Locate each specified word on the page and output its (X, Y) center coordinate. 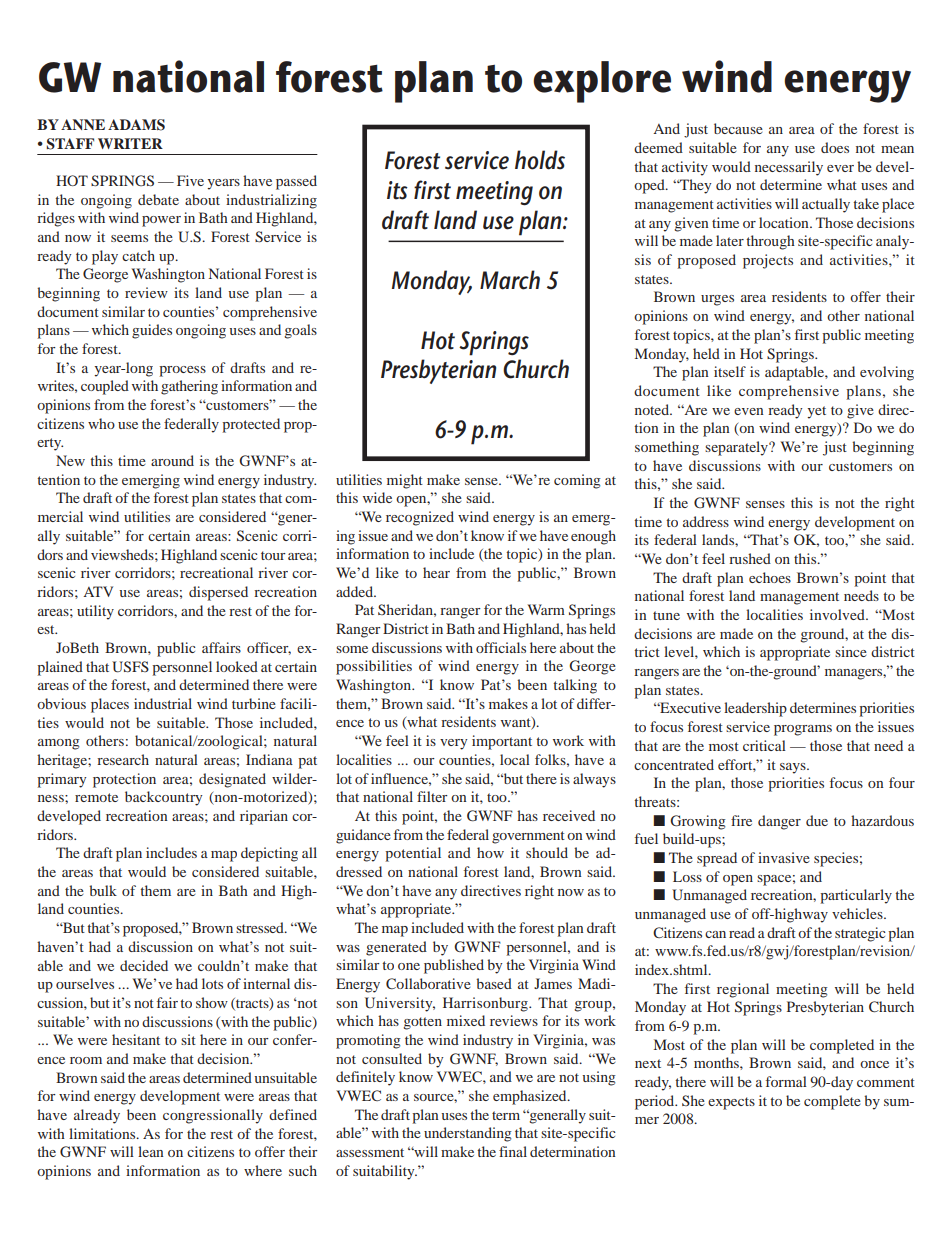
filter (432, 796)
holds (540, 160)
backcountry (163, 798)
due (817, 820)
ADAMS (136, 125)
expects (731, 1103)
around (172, 460)
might (405, 481)
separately (737, 448)
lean (151, 1151)
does (835, 147)
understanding (468, 1134)
